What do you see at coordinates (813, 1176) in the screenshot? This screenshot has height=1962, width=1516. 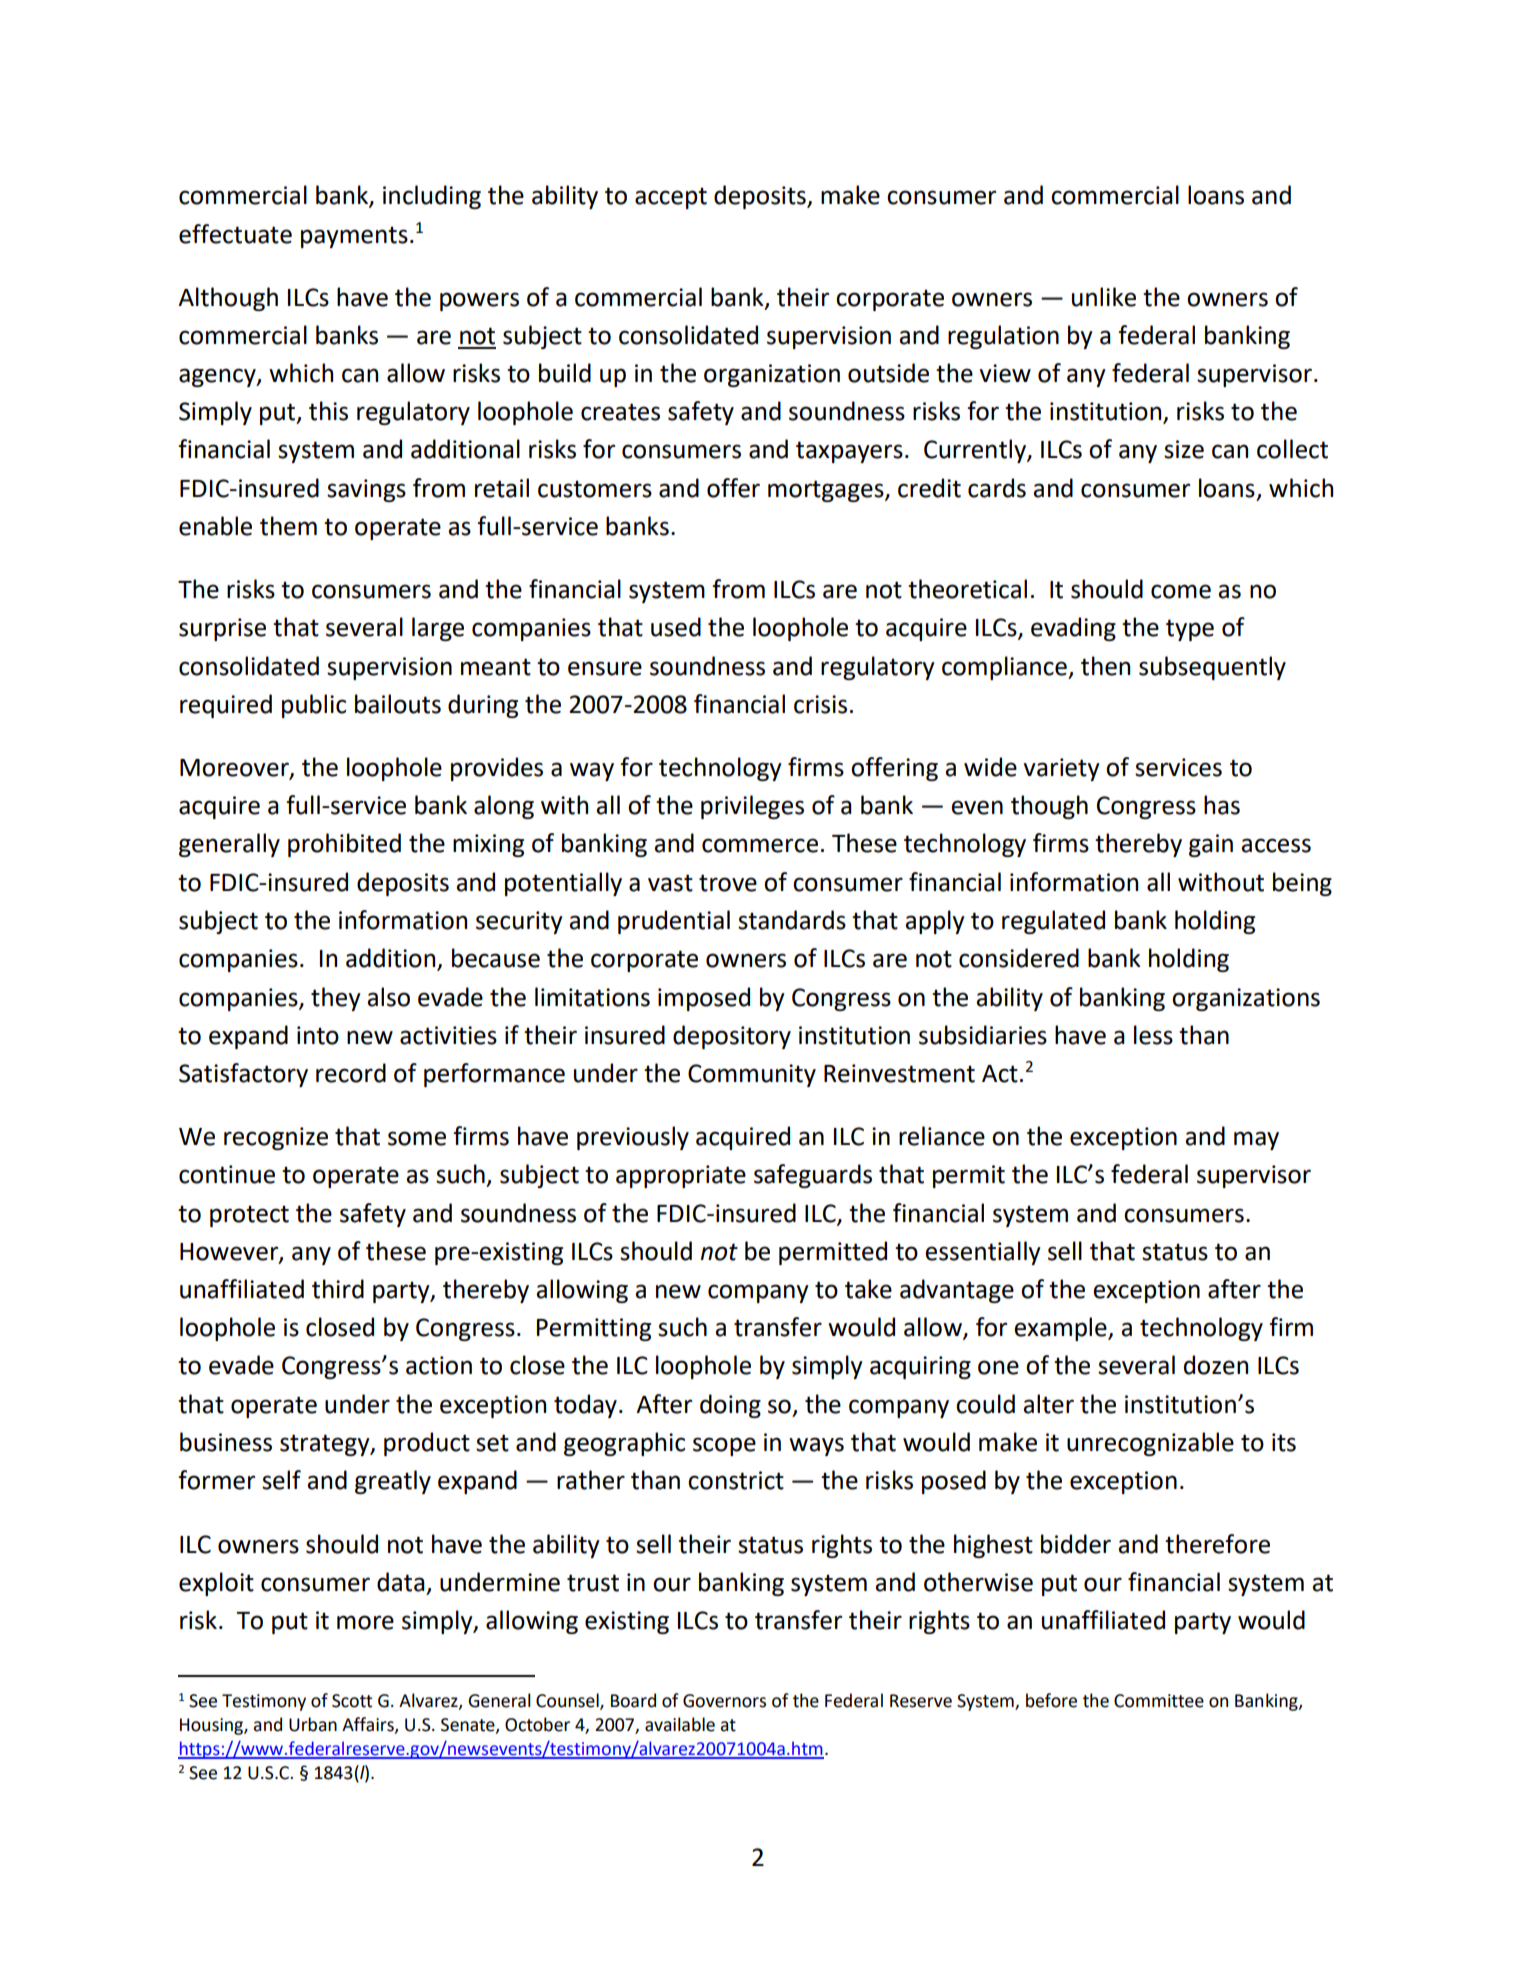 I see `safeguards` at bounding box center [813, 1176].
